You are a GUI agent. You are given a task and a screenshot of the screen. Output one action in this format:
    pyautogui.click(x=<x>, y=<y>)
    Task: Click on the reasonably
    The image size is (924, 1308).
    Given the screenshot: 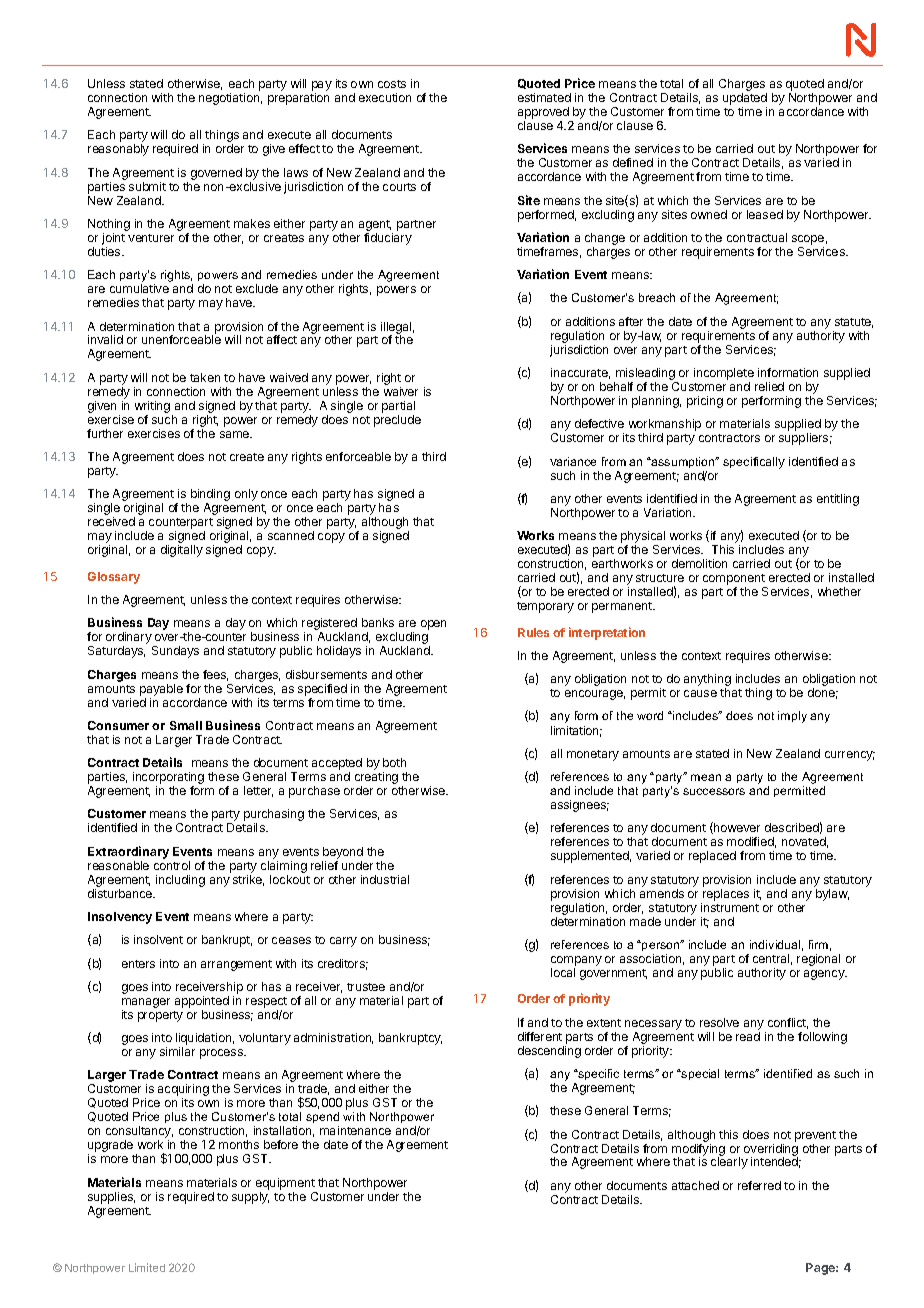 What is the action you would take?
    pyautogui.click(x=118, y=150)
